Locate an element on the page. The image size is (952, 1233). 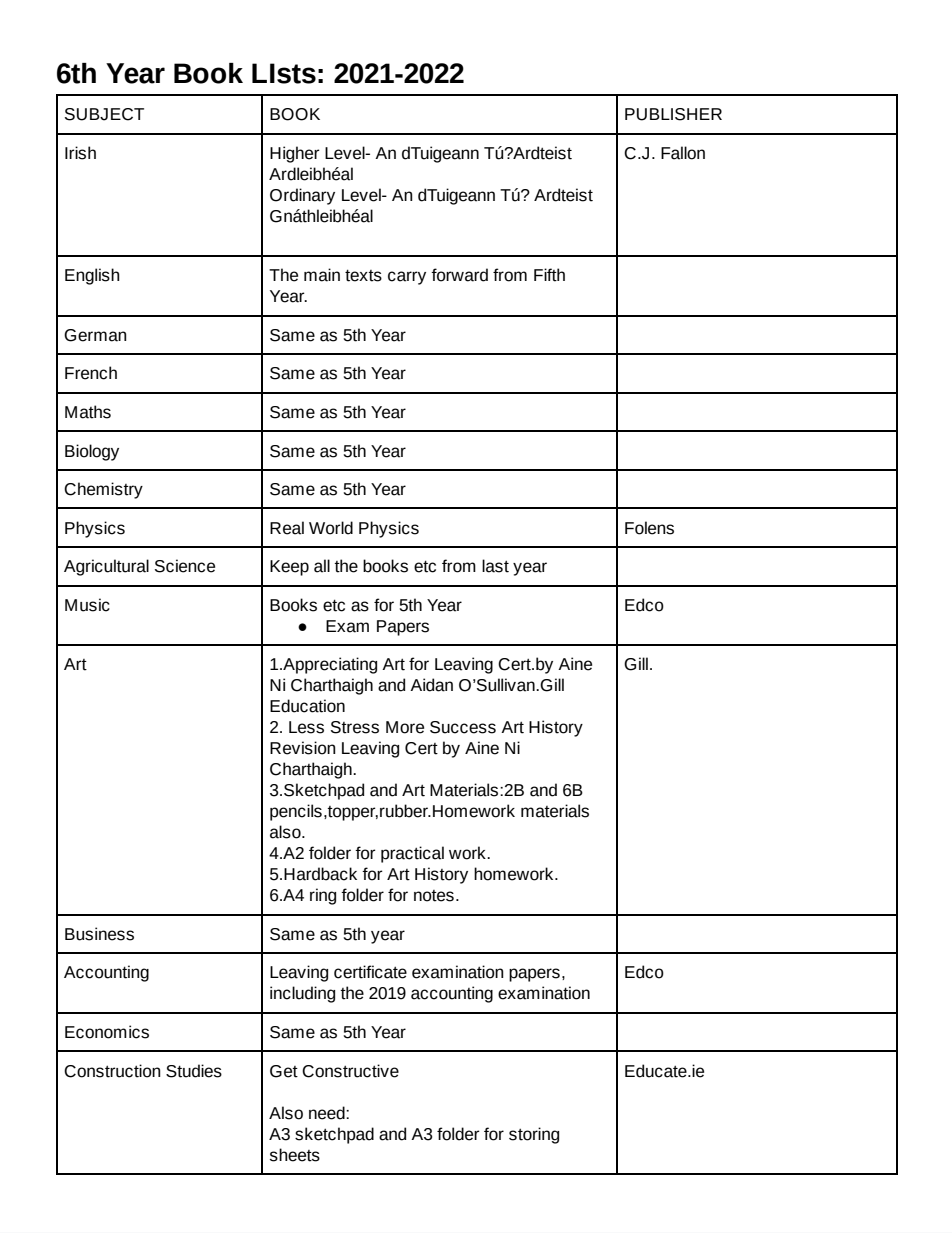
Higher is located at coordinates (295, 154).
